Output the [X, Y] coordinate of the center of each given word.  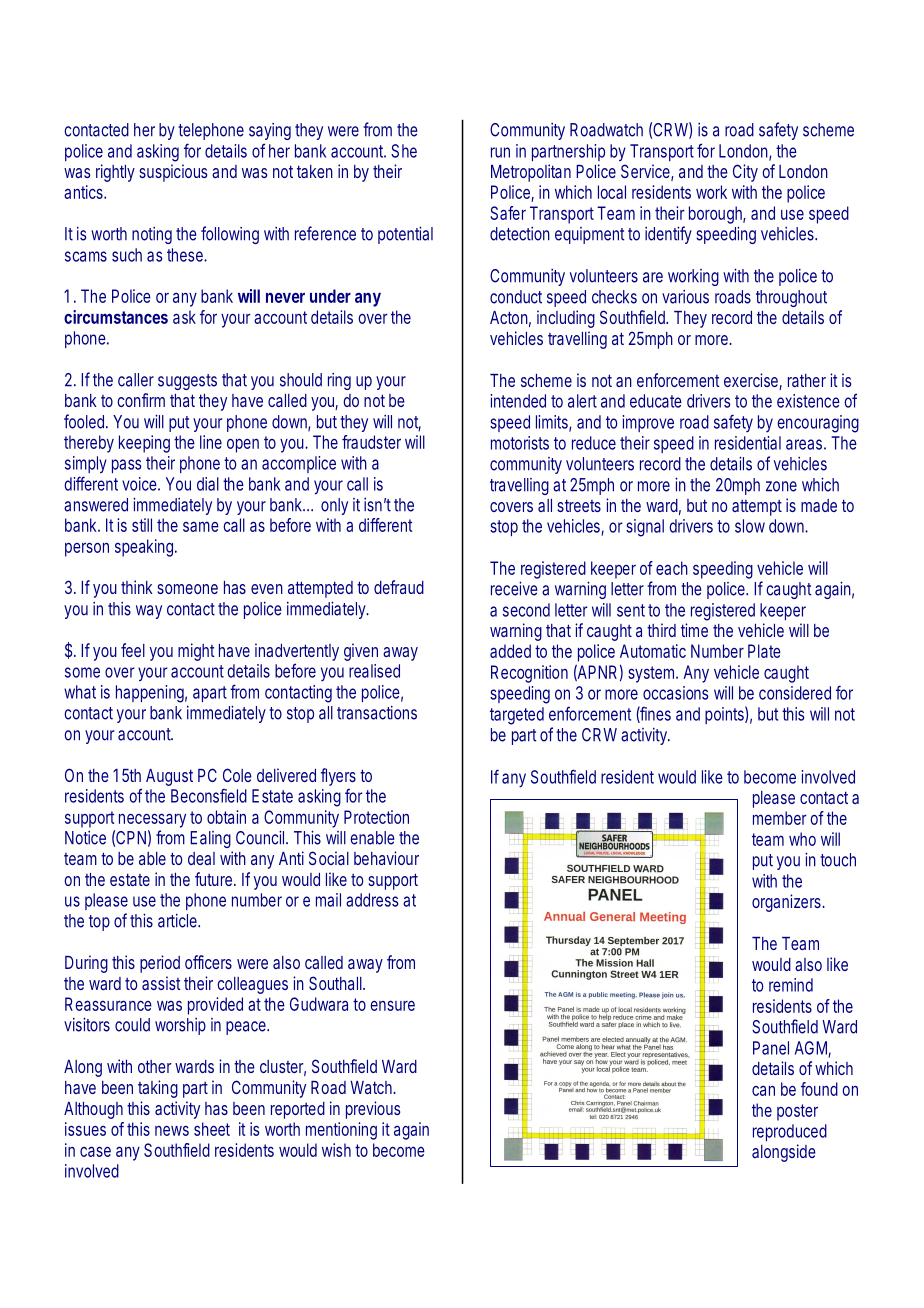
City [745, 173]
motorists [520, 443]
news [172, 1131]
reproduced [790, 1132]
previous [373, 1110]
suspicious [173, 173]
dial [208, 484]
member [780, 818]
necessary [152, 820]
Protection [376, 817]
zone [781, 486]
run [500, 152]
